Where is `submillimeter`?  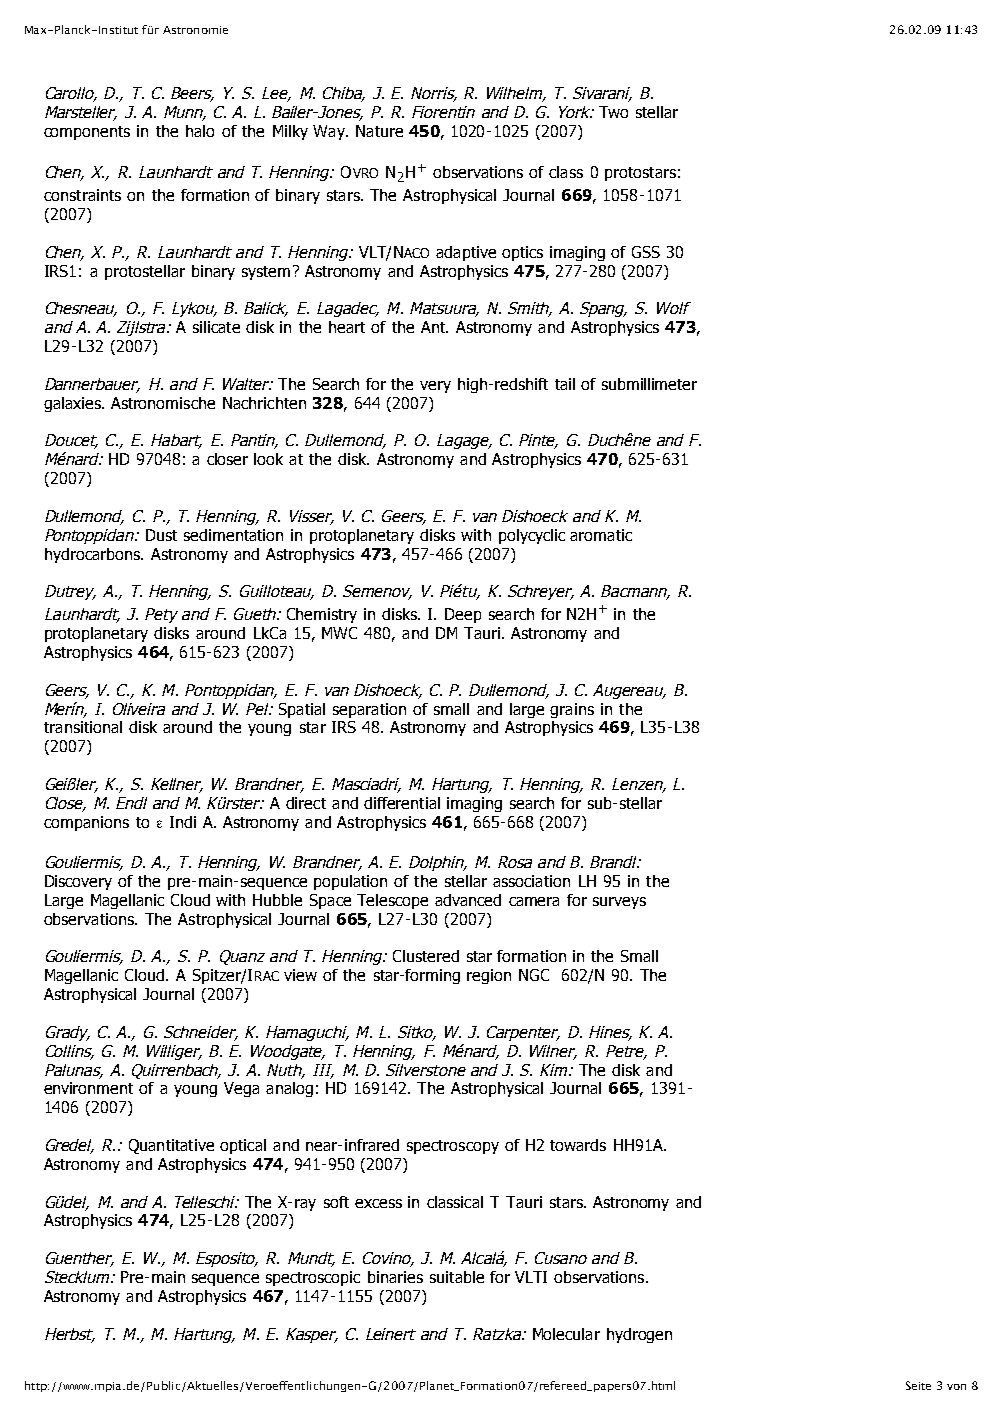
submillimeter is located at coordinates (649, 384).
